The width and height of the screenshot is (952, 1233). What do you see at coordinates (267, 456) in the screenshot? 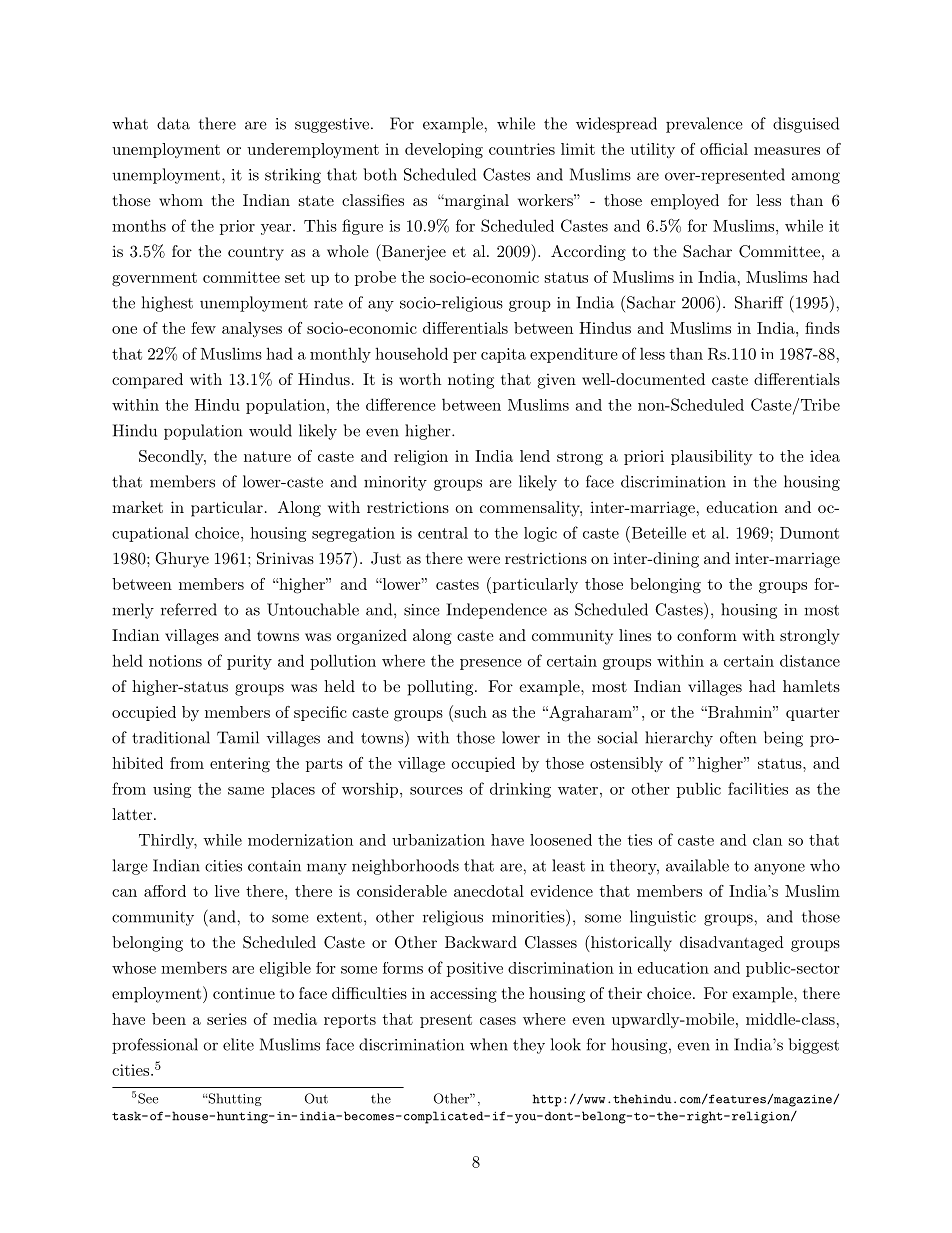
I see `nature` at bounding box center [267, 456].
